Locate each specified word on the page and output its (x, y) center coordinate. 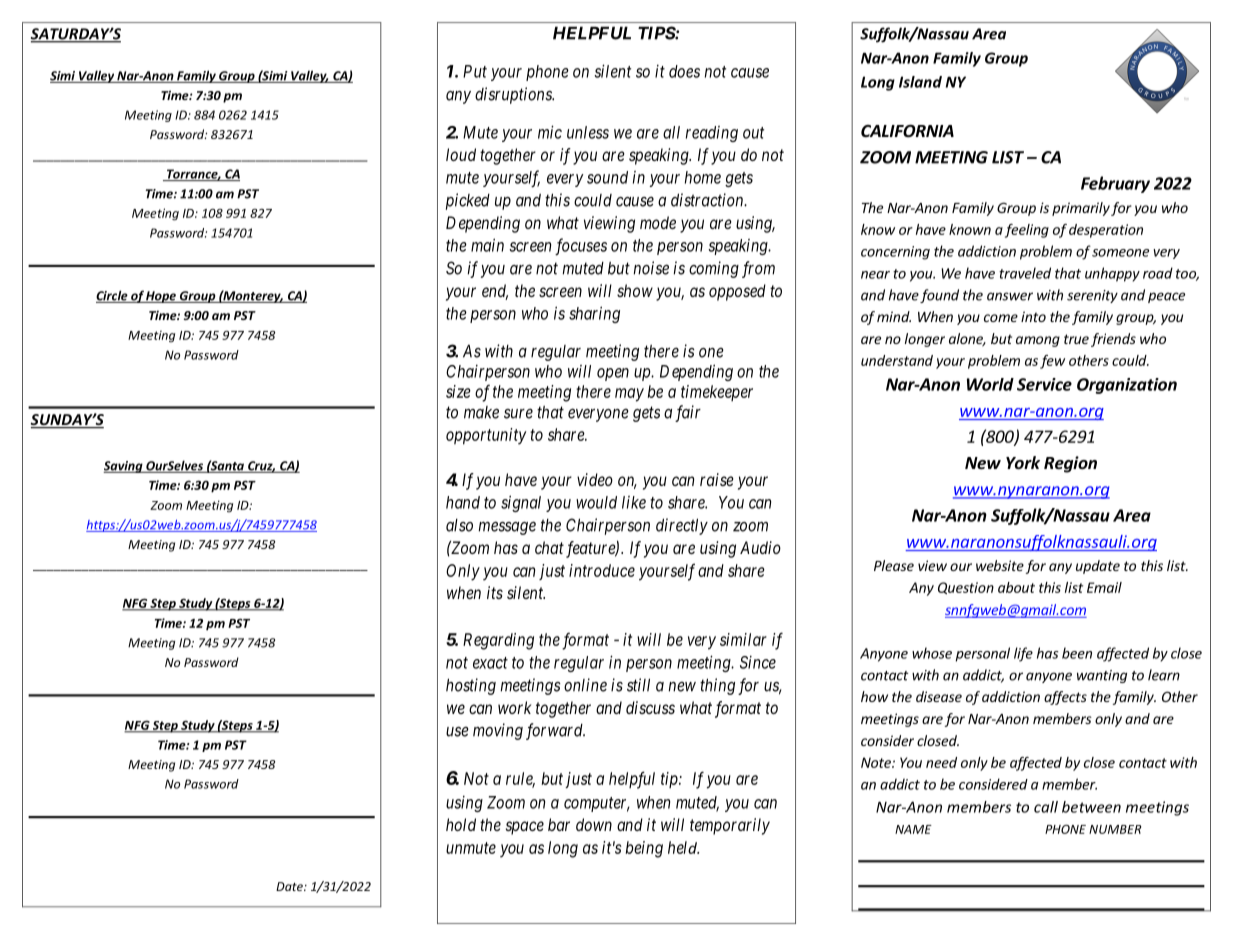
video (595, 479)
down (594, 824)
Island (920, 82)
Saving (124, 467)
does (684, 71)
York (1023, 463)
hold (461, 824)
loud (461, 154)
